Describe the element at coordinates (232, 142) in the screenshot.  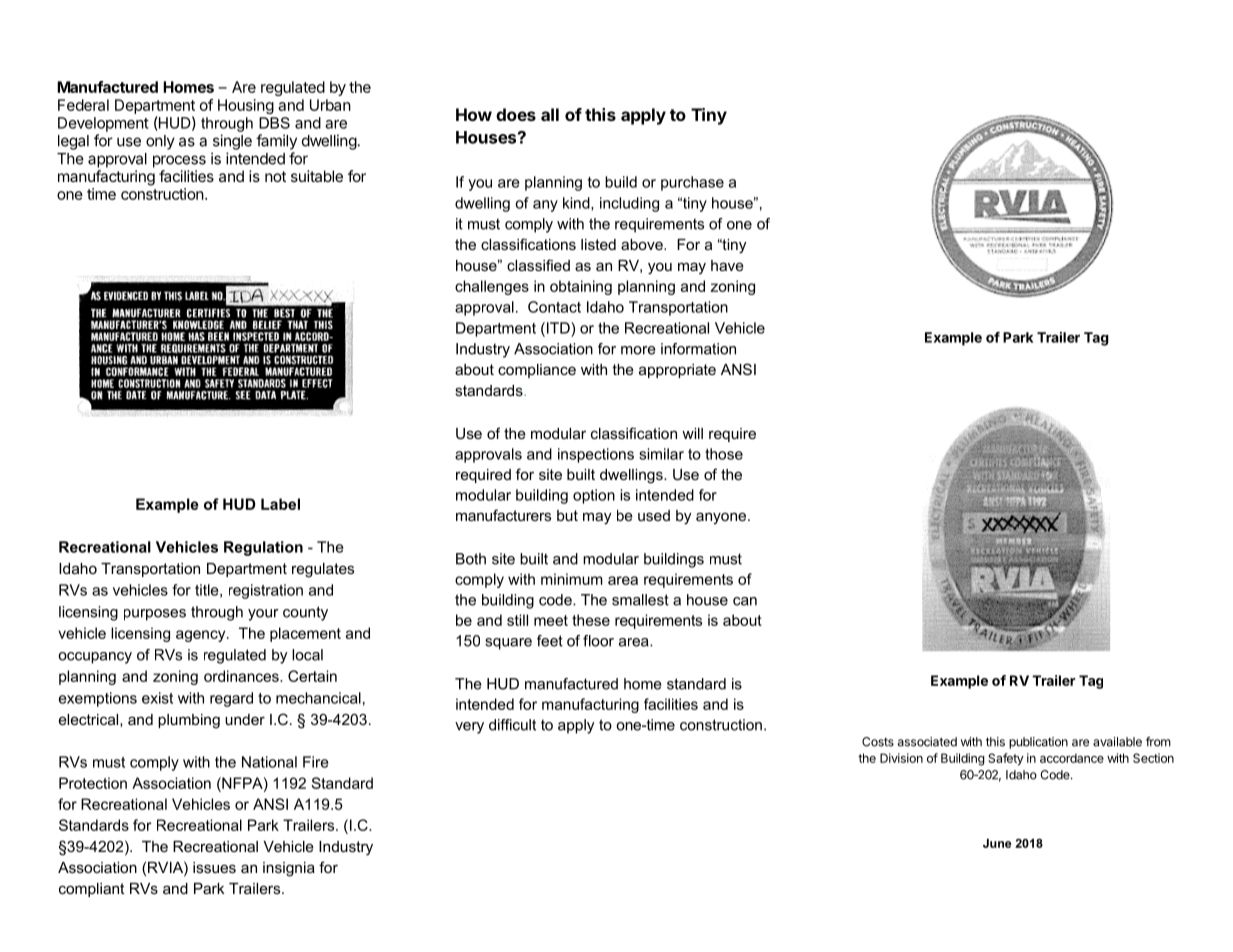
I see `single` at that location.
